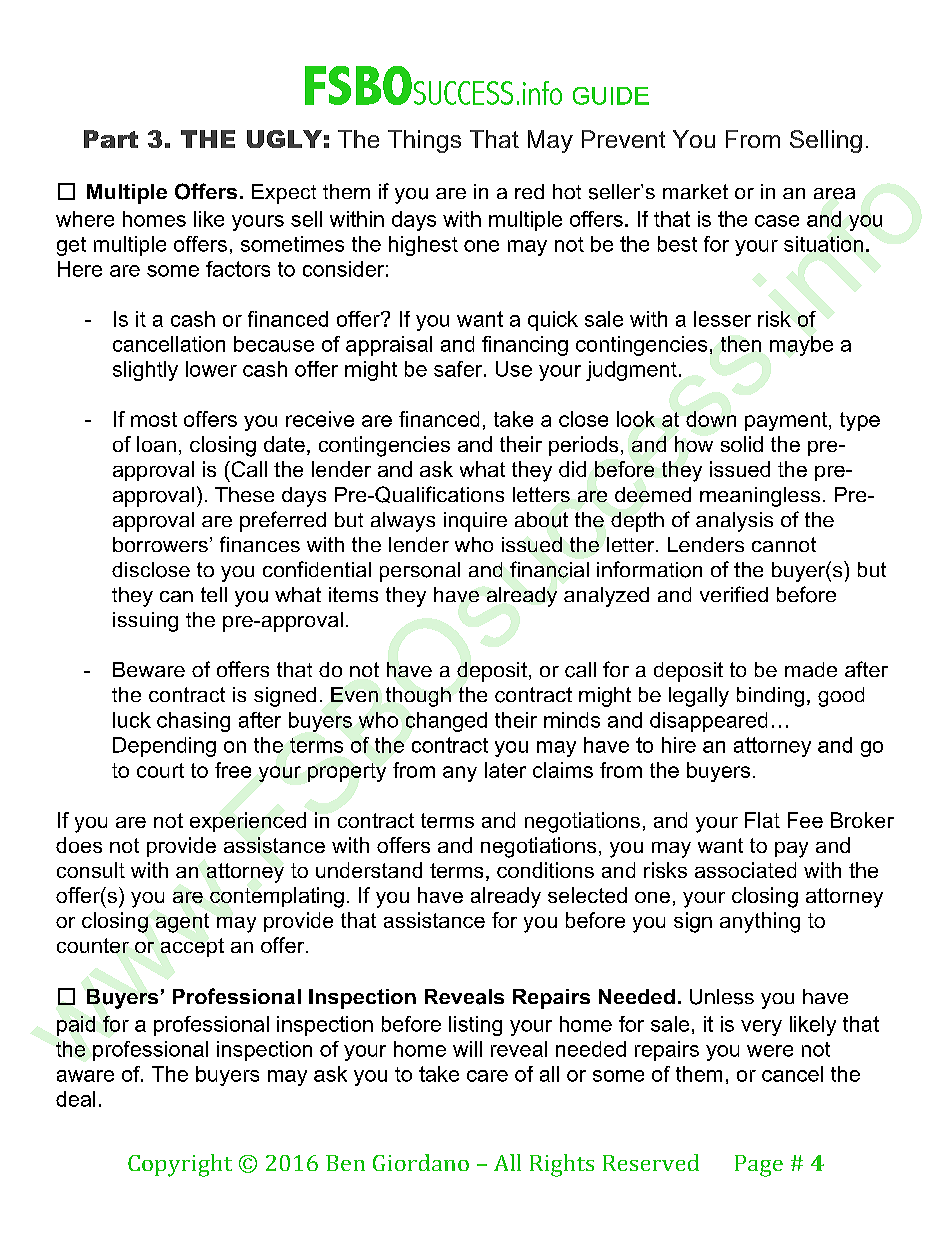 This screenshot has width=952, height=1233. What do you see at coordinates (459, 369) in the screenshot?
I see `safer` at bounding box center [459, 369].
